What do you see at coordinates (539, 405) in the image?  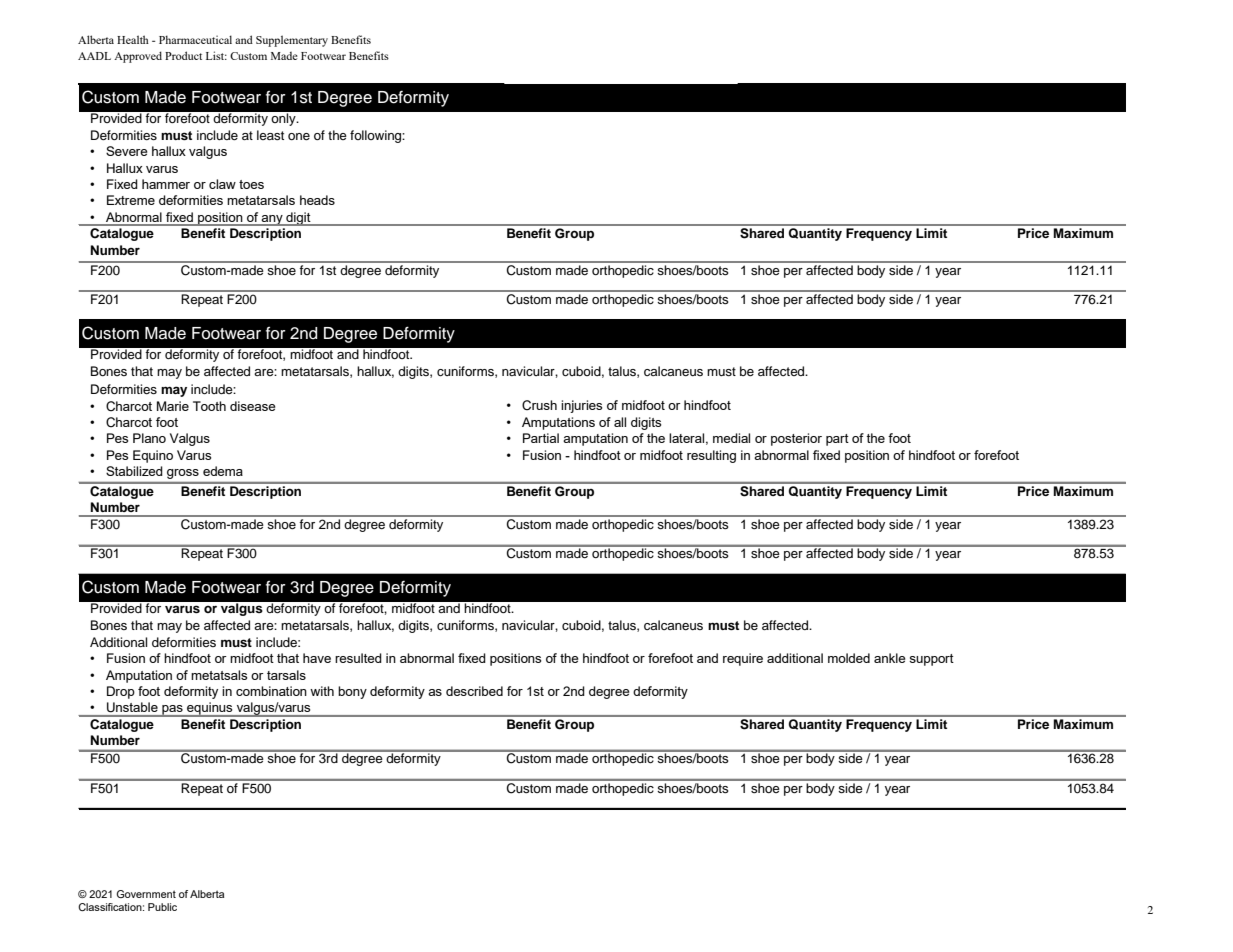 I see `Crush` at bounding box center [539, 405].
